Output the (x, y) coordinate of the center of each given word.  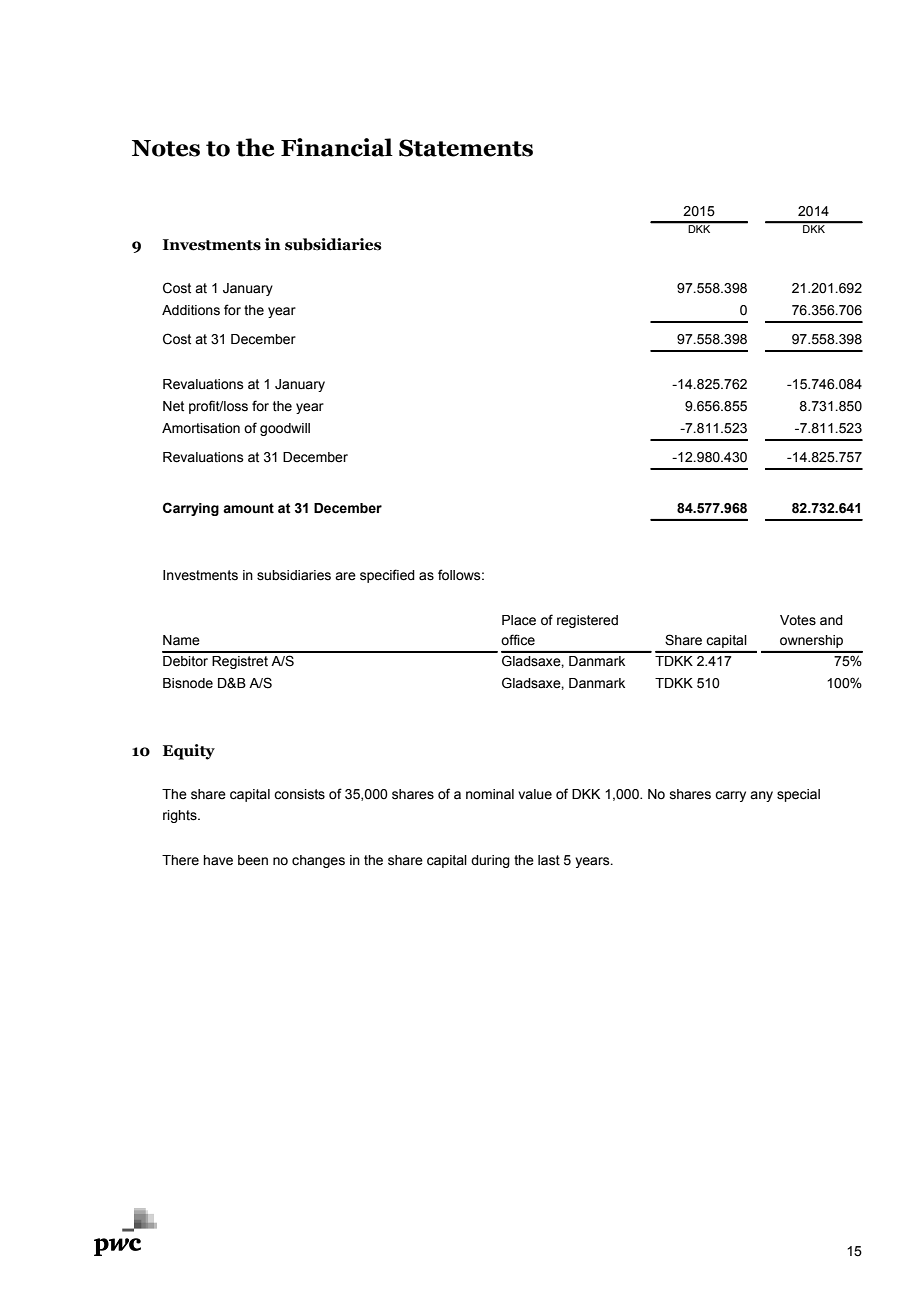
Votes (798, 620)
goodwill (285, 429)
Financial (337, 147)
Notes (166, 148)
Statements (466, 148)
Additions (191, 310)
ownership (811, 641)
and (831, 620)
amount (248, 508)
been (253, 860)
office (518, 640)
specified (387, 576)
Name (181, 640)
